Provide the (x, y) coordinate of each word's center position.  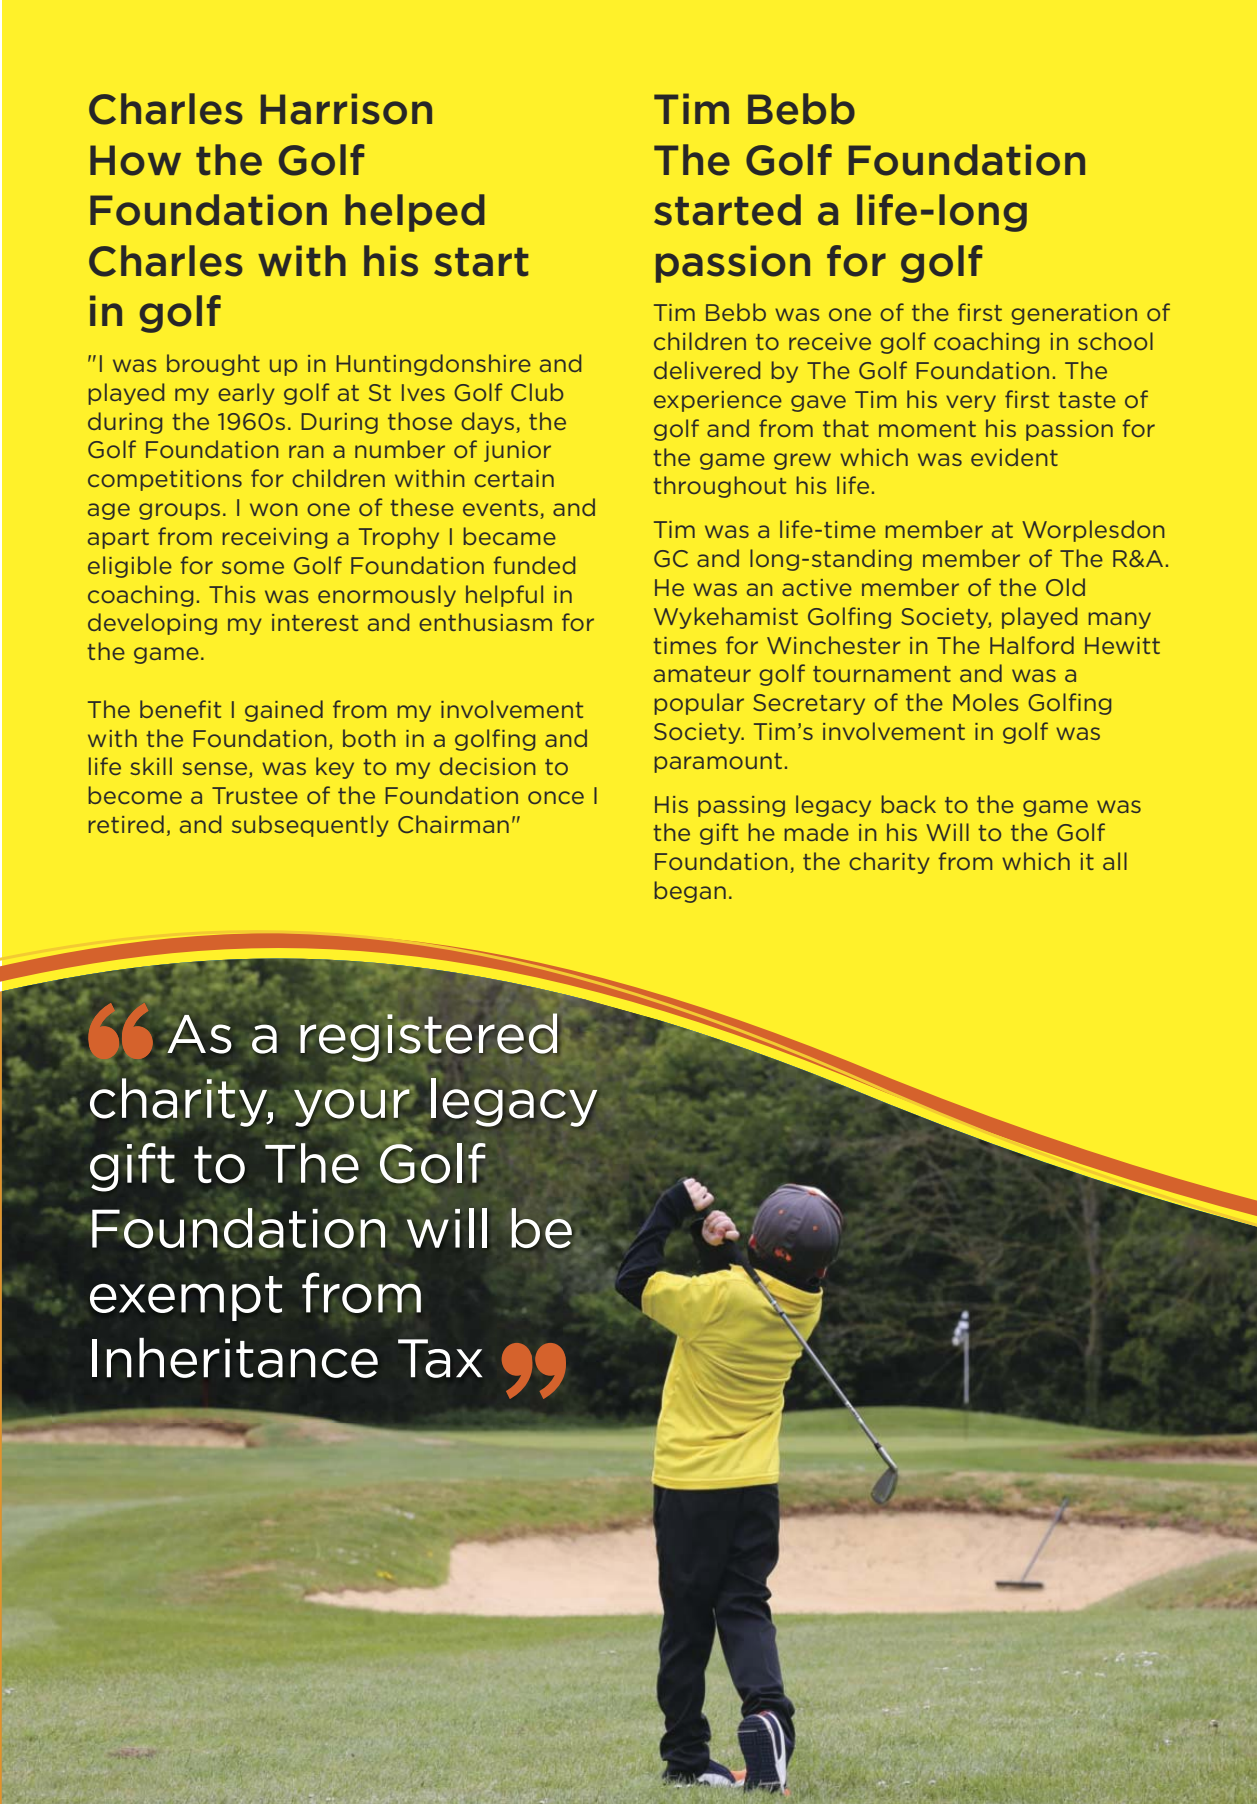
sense (216, 770)
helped (415, 213)
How (135, 160)
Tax (440, 1358)
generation (1074, 314)
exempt (186, 1298)
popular (699, 704)
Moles (985, 702)
